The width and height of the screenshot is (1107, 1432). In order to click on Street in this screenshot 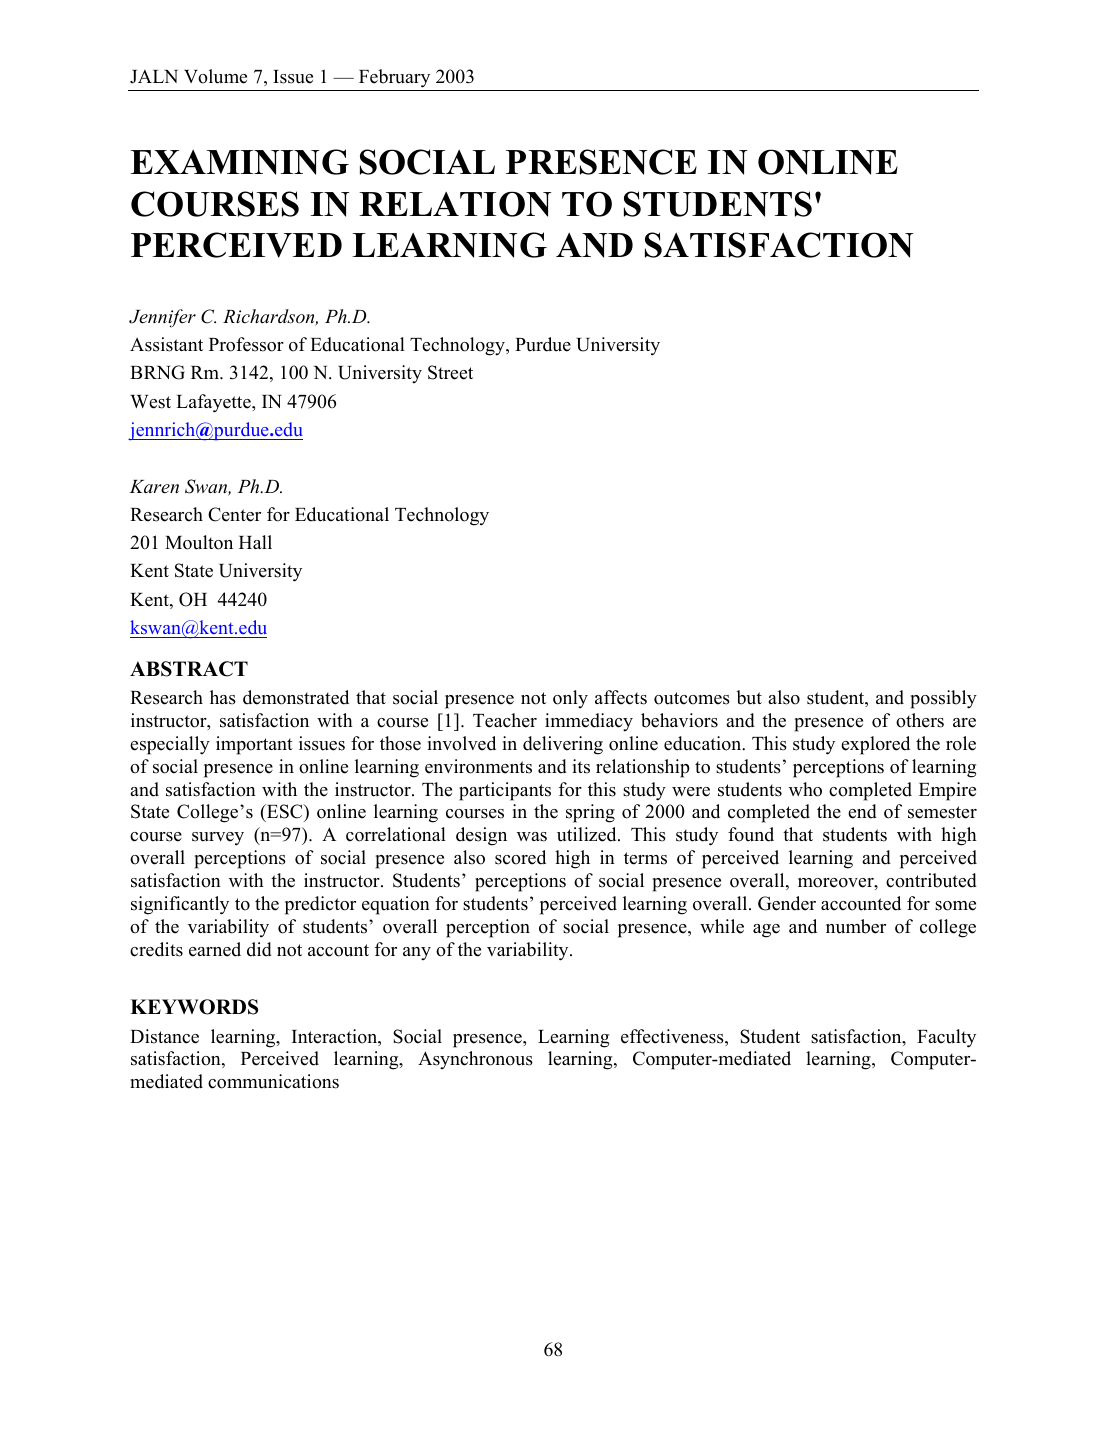, I will do `click(450, 372)`.
